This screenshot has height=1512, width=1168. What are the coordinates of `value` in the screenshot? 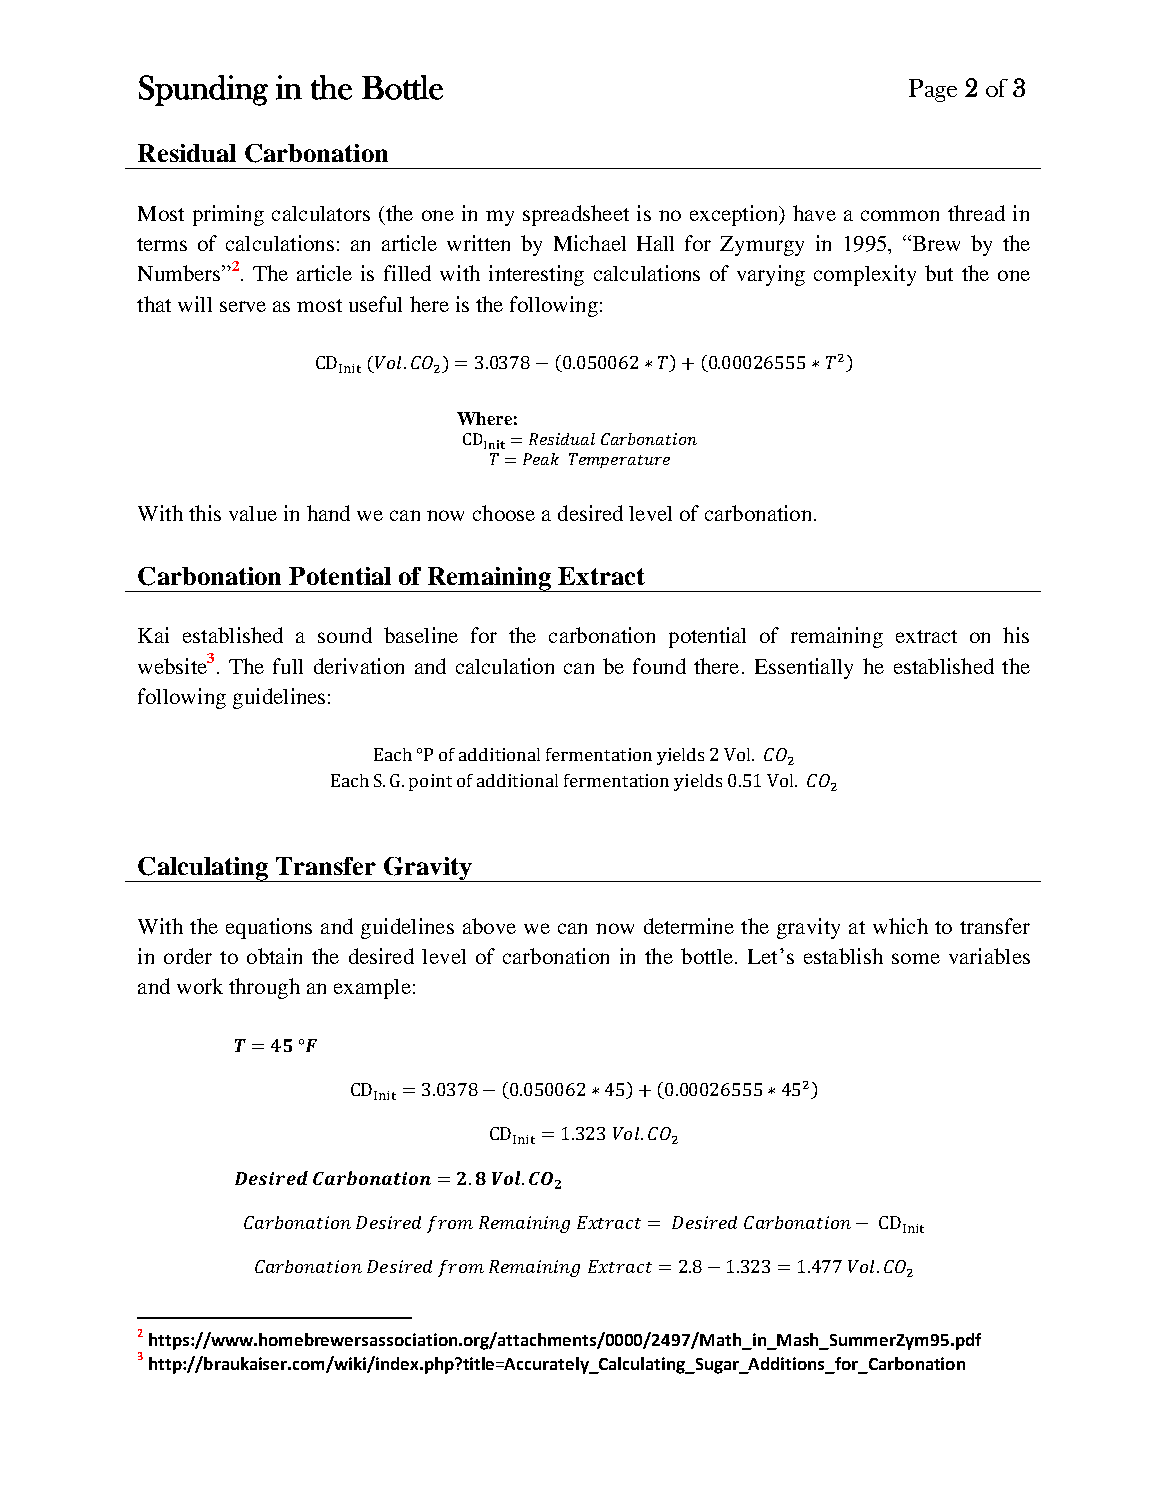 It's located at (253, 513).
